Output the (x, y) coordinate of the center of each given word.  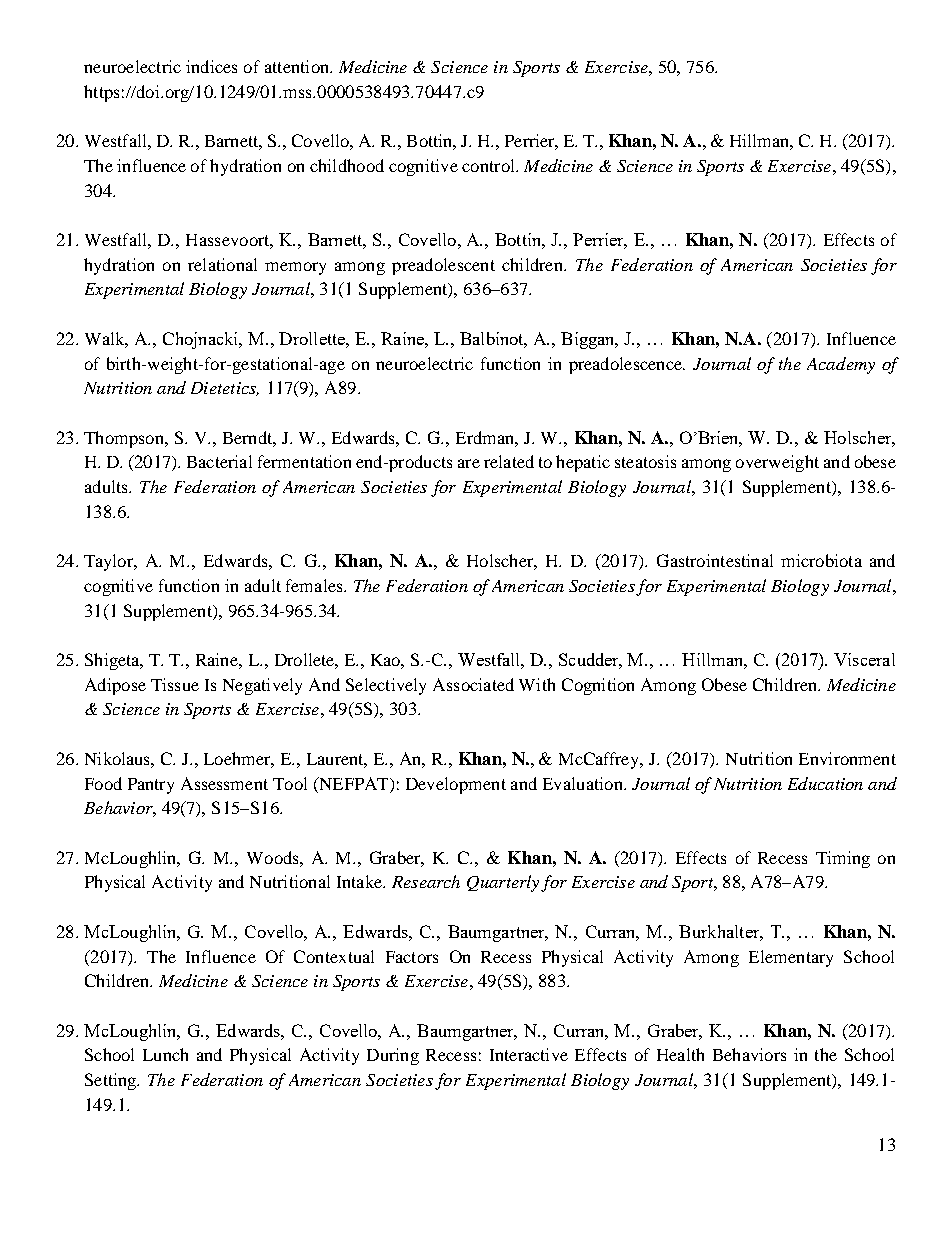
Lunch (165, 1054)
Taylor (110, 562)
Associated (473, 684)
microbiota (821, 560)
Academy (841, 365)
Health (680, 1054)
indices (211, 66)
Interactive (529, 1054)
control (489, 165)
